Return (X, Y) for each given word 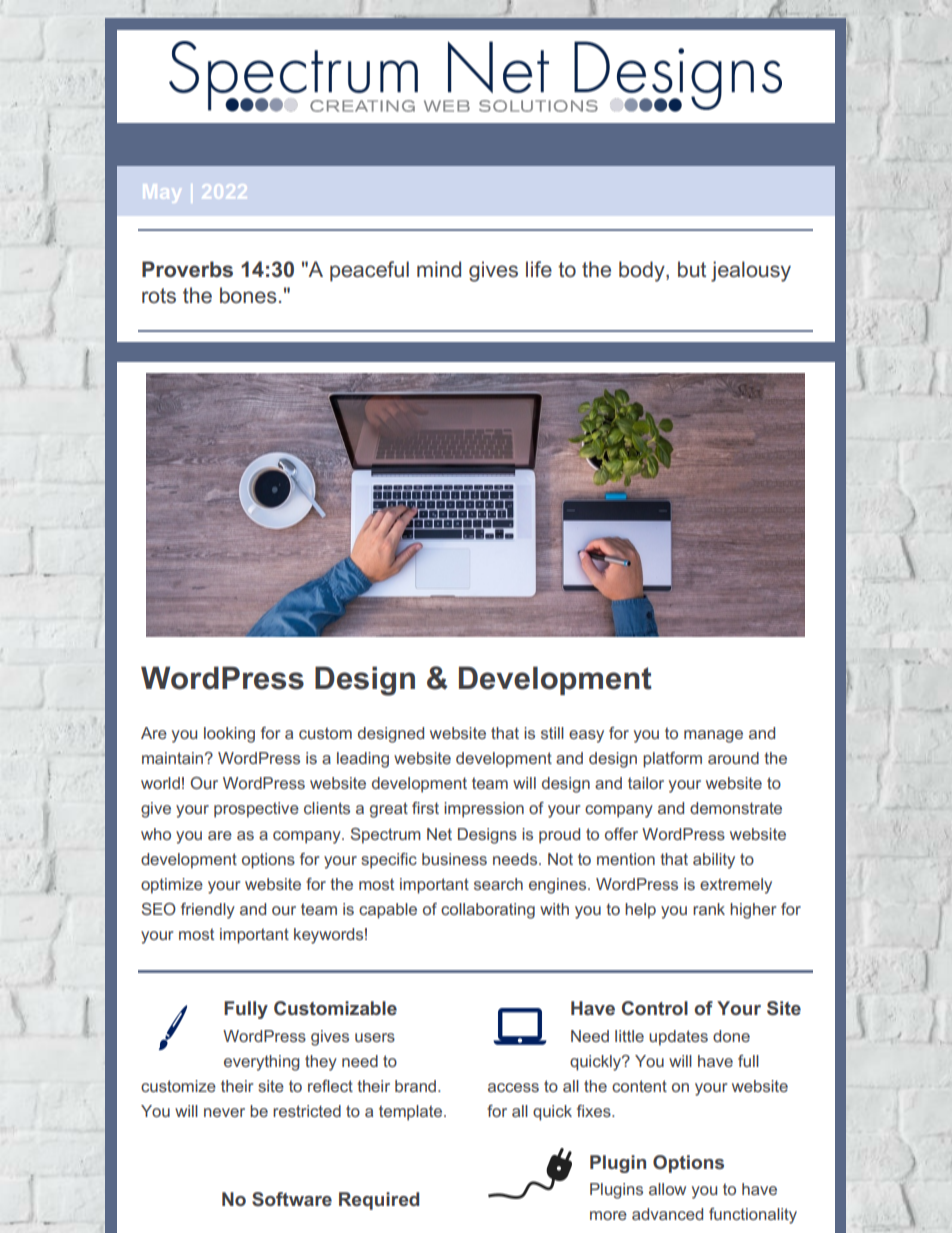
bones (248, 295)
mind (439, 269)
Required (379, 1201)
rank (709, 909)
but (692, 269)
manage (713, 736)
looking (229, 735)
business (454, 859)
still (552, 733)
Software (292, 1199)
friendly (208, 911)
